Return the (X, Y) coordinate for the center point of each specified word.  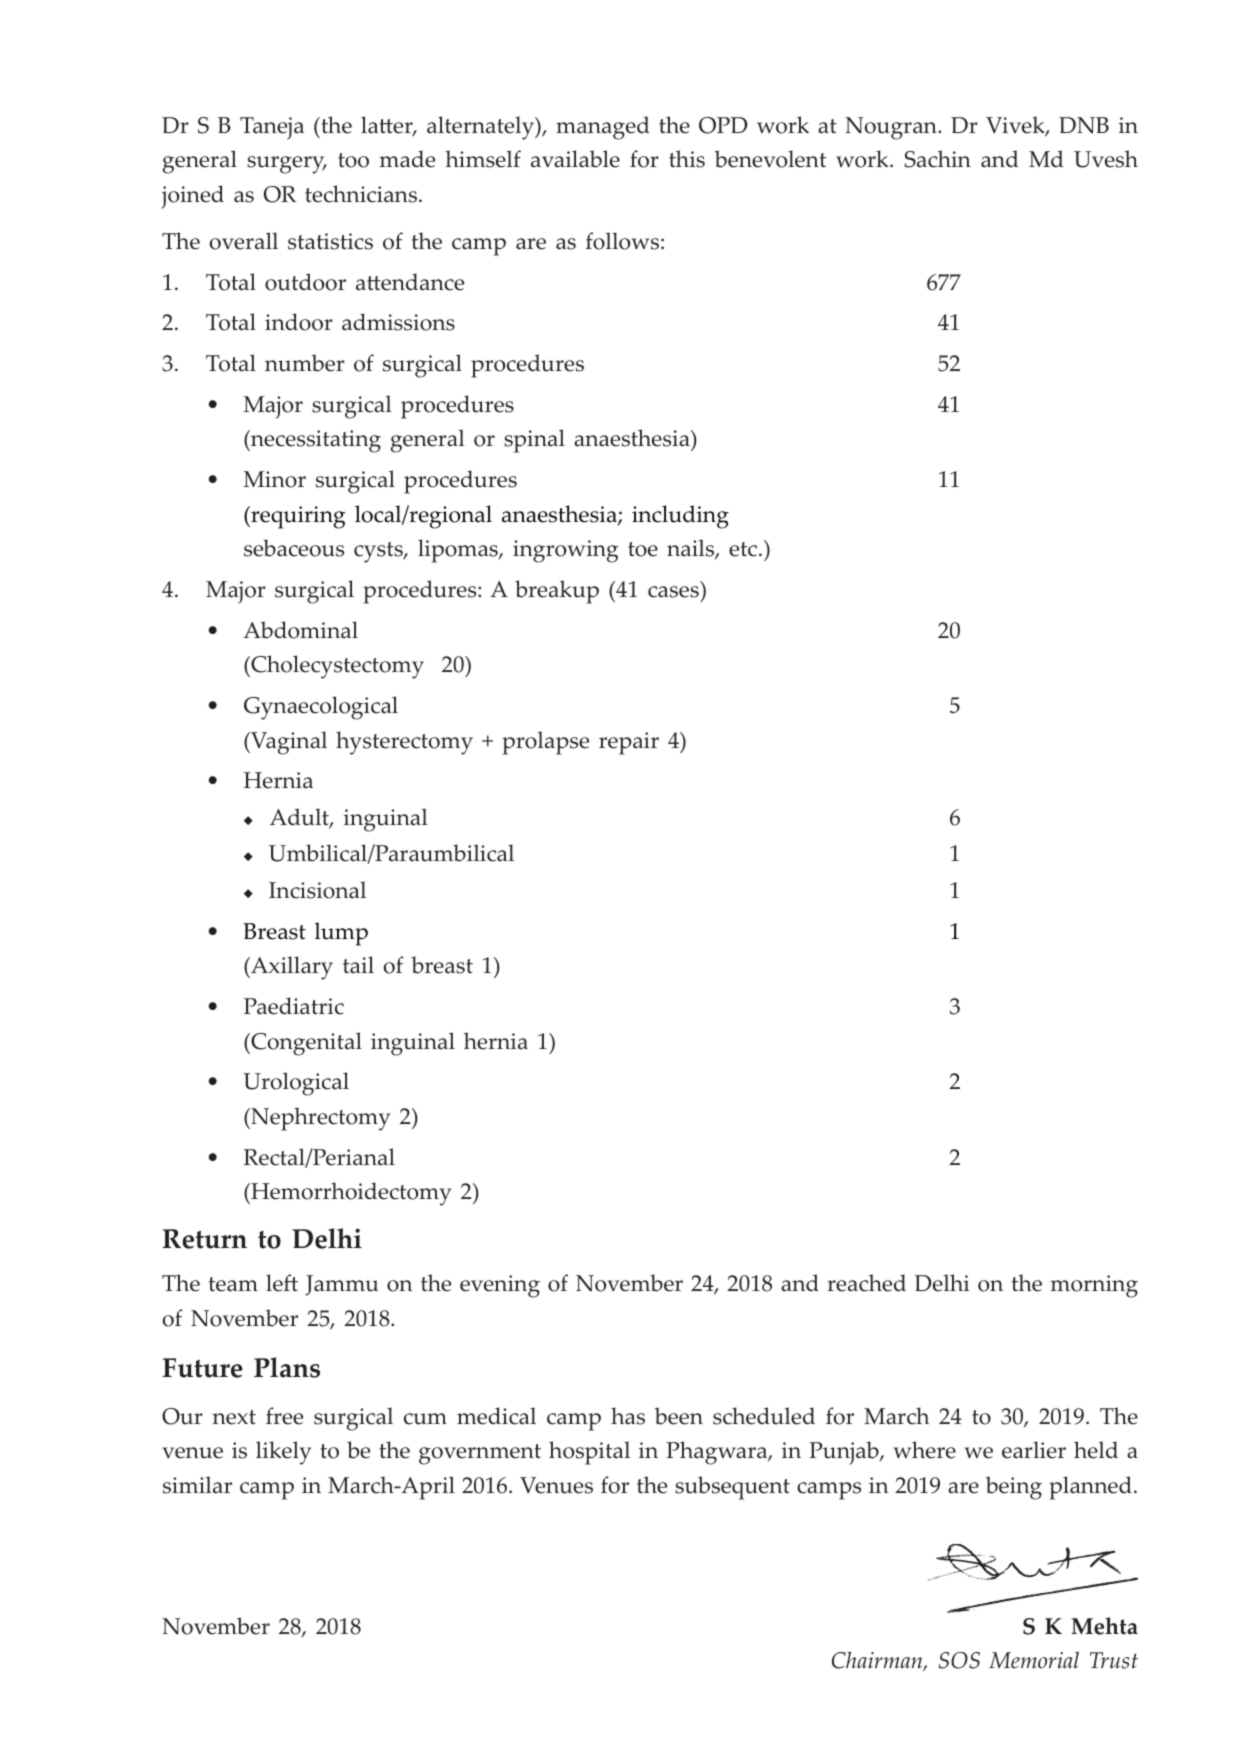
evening (500, 1286)
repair (629, 743)
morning (1094, 1286)
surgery (287, 165)
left (282, 1283)
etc (744, 549)
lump (341, 934)
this (687, 159)
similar (197, 1485)
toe (643, 549)
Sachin (938, 159)
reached (866, 1283)
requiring (297, 517)
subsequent (732, 1488)
